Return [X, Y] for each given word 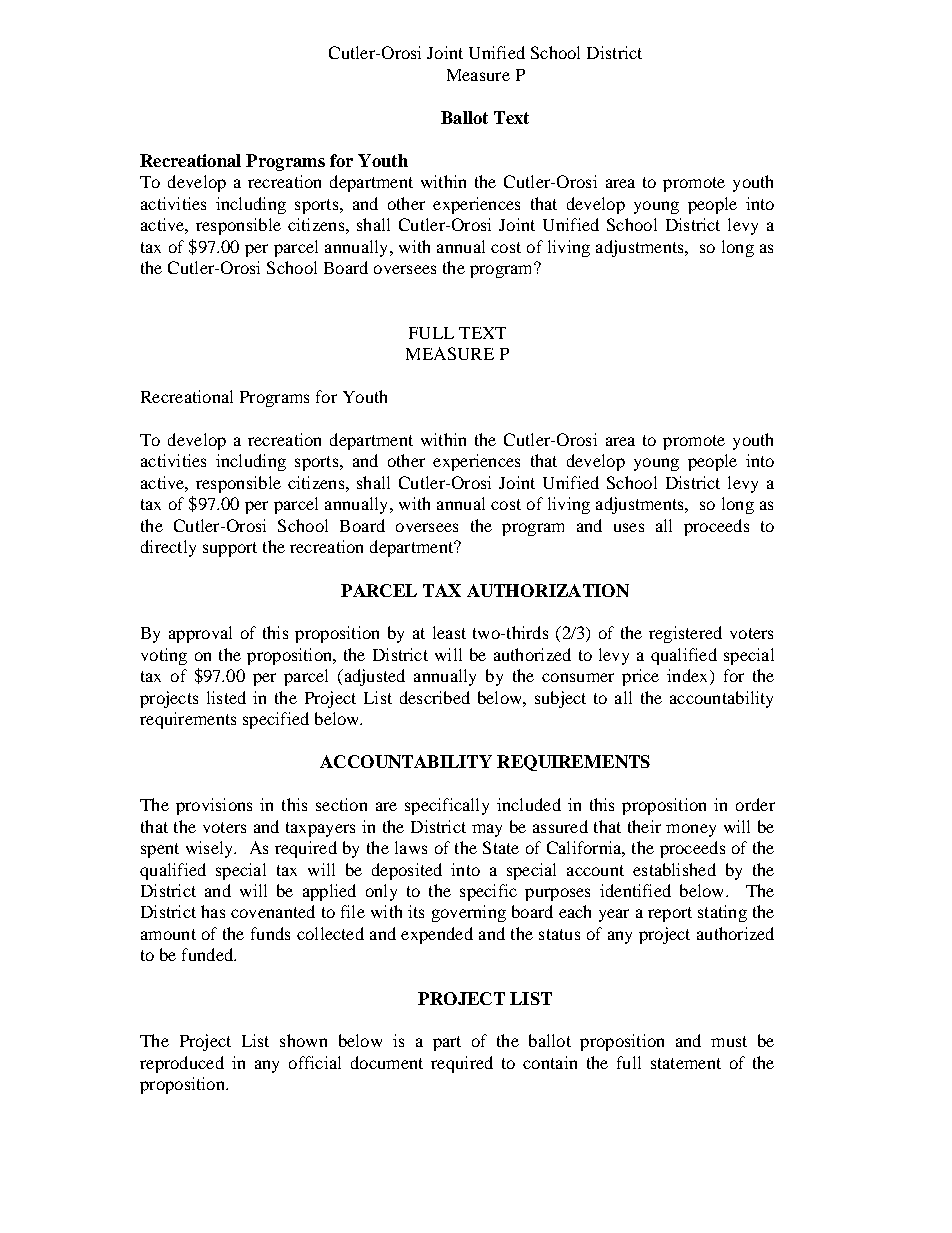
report [670, 914]
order [755, 804]
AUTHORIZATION [548, 590]
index [689, 677]
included [529, 804]
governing [469, 913]
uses [629, 527]
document [387, 1062]
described [435, 697]
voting [164, 656]
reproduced [182, 1064]
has [213, 911]
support [230, 549]
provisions [214, 806]
